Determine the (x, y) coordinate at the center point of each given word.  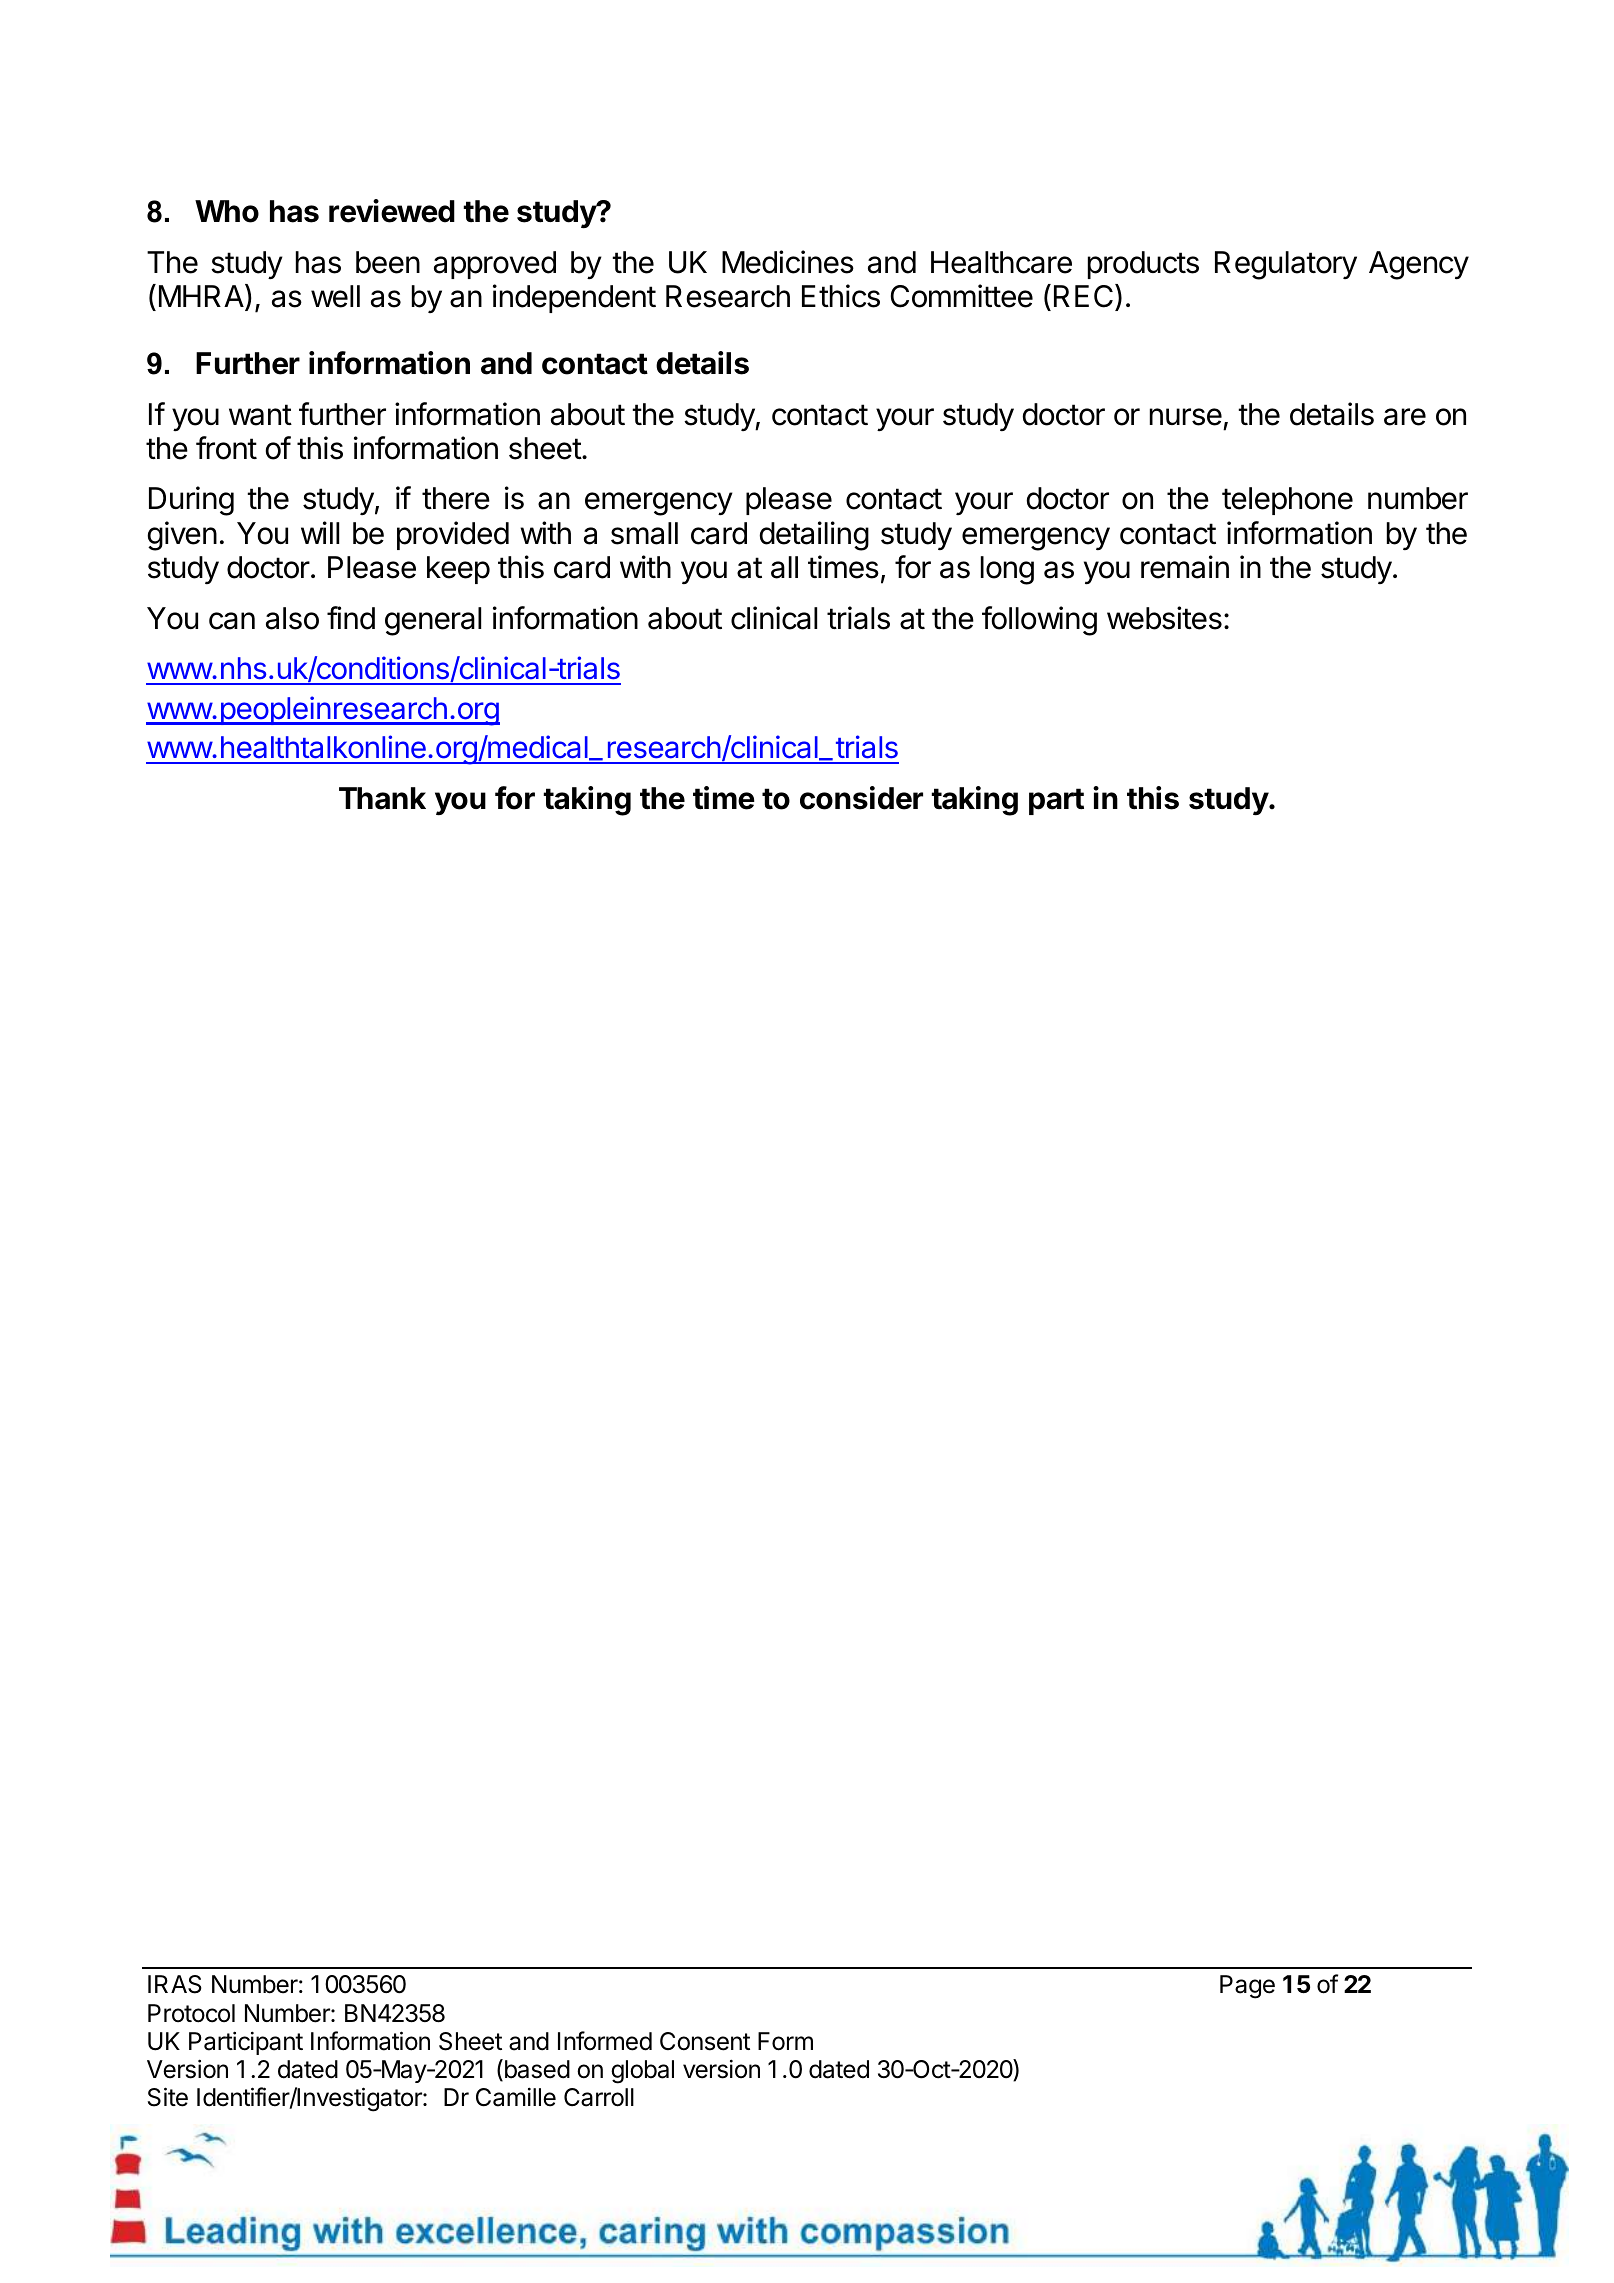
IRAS (175, 1984)
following (1039, 621)
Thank (382, 798)
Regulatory (1286, 265)
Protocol (191, 2013)
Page (1247, 1987)
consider (861, 798)
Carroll (599, 2097)
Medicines (788, 262)
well (335, 296)
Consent (705, 2041)
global (642, 2072)
